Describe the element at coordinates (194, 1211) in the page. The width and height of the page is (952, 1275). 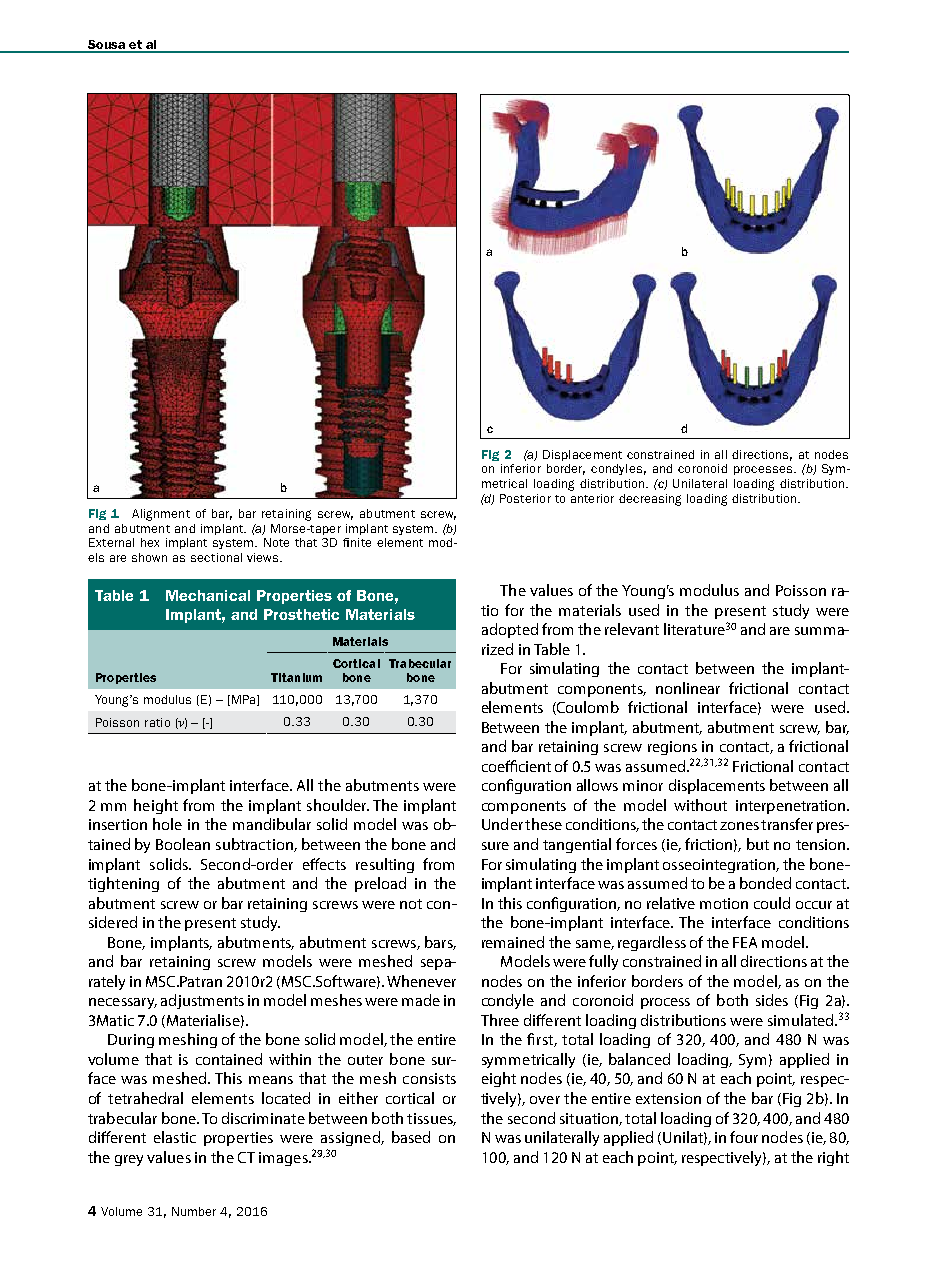
I see `Number` at that location.
